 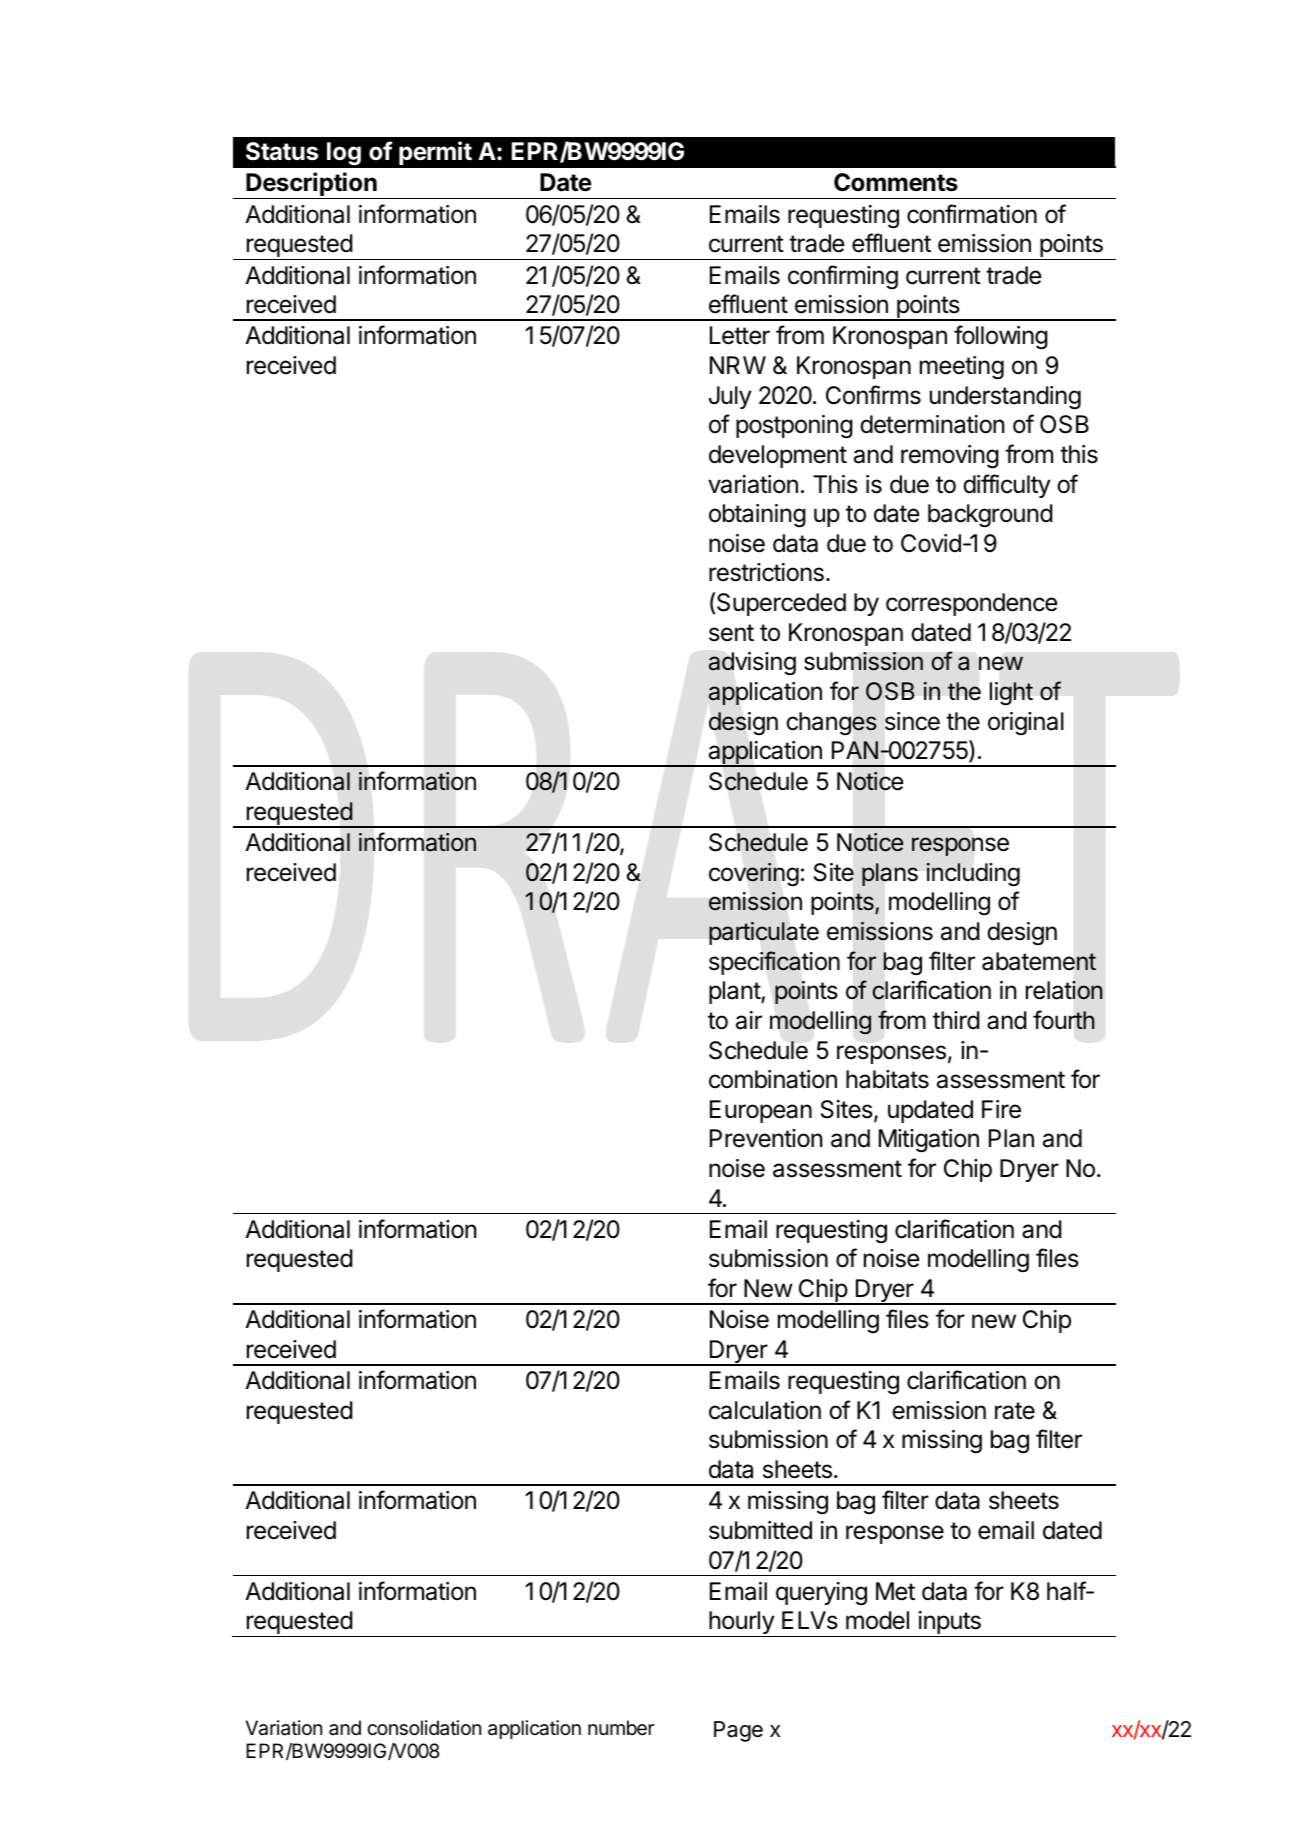 I want to click on including, so click(x=973, y=875).
